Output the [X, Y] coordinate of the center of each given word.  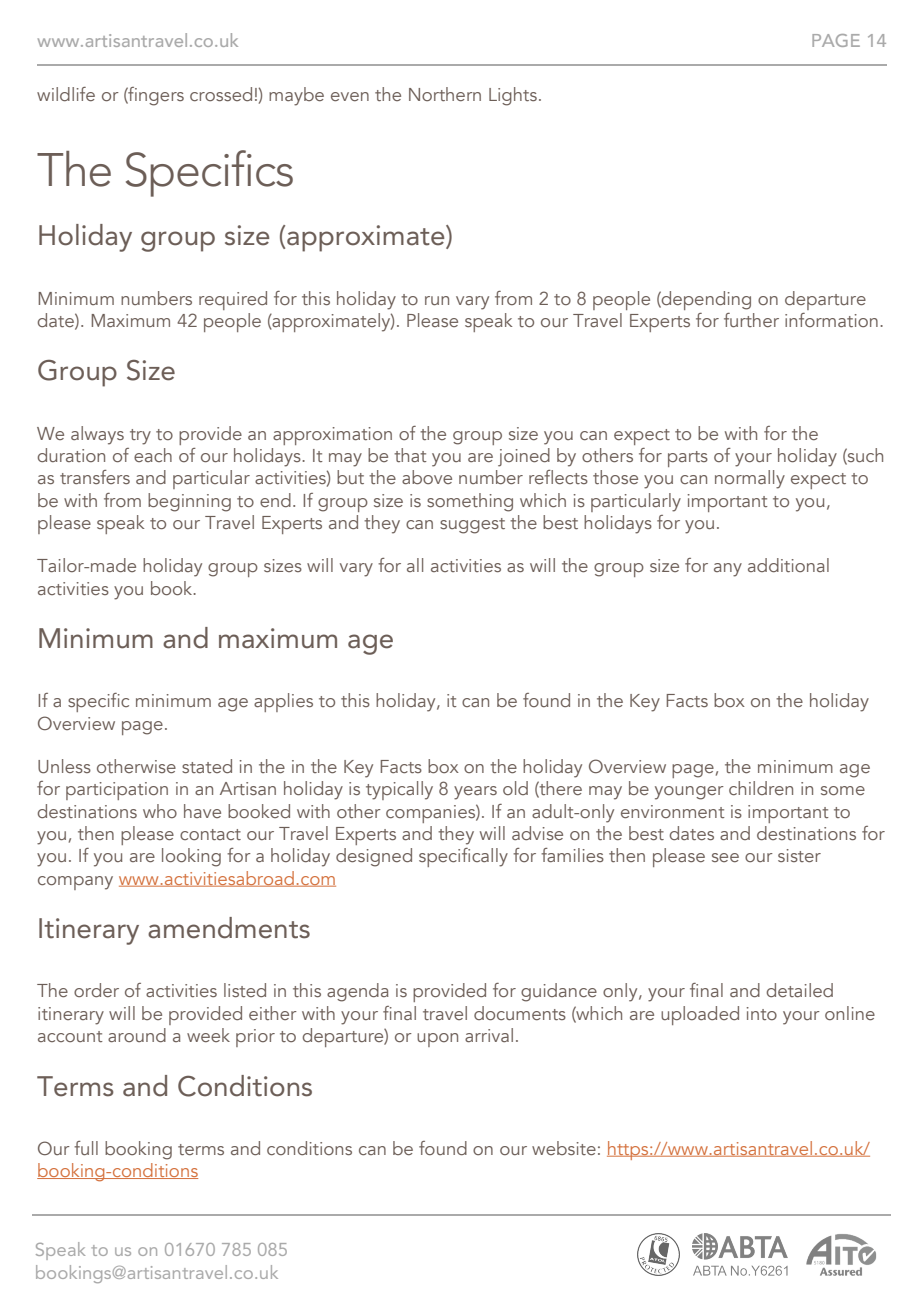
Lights [513, 96]
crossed [221, 94]
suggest [472, 526]
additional [788, 565]
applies [283, 702]
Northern [445, 94]
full [86, 1148]
